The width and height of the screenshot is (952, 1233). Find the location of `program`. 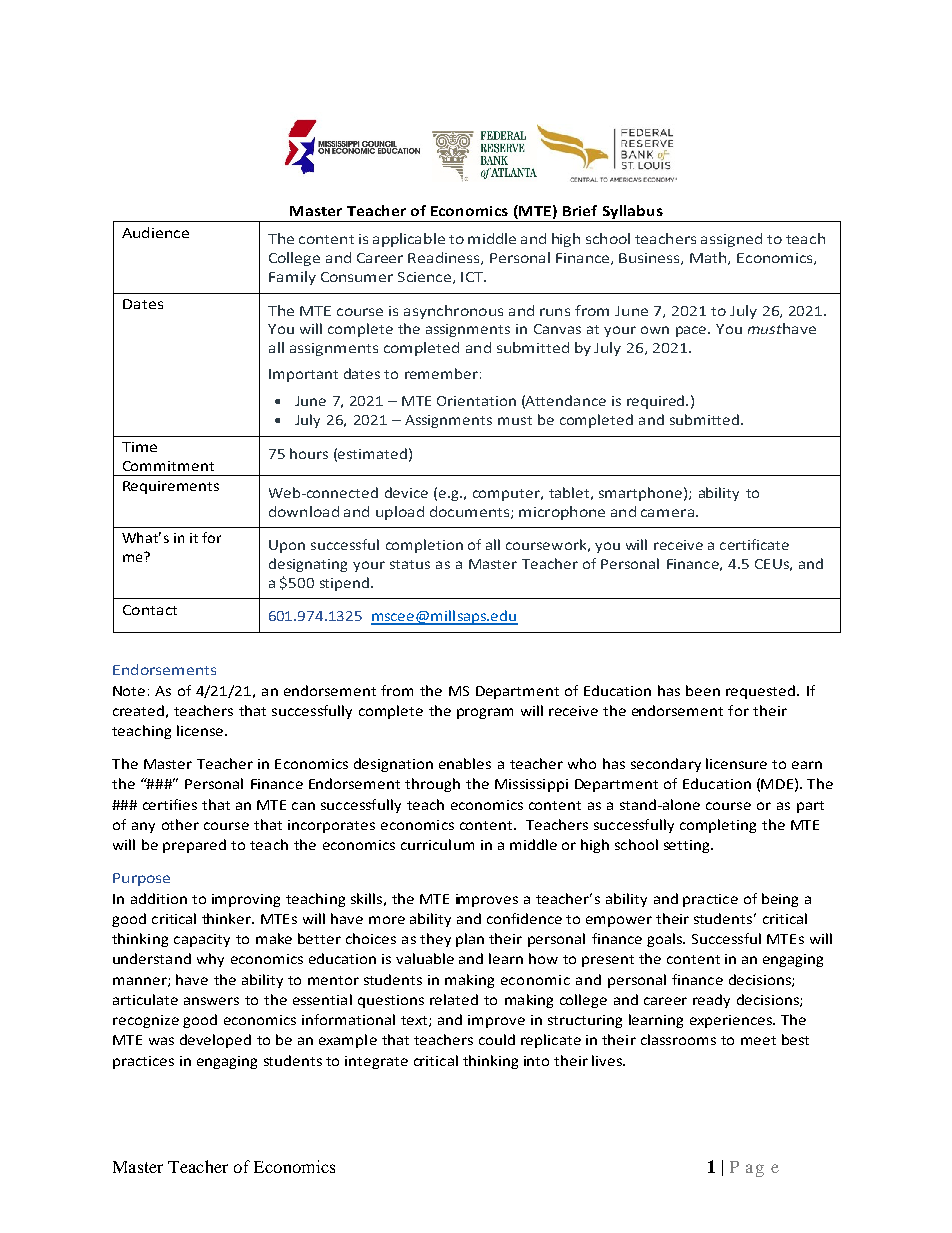

program is located at coordinates (485, 713).
